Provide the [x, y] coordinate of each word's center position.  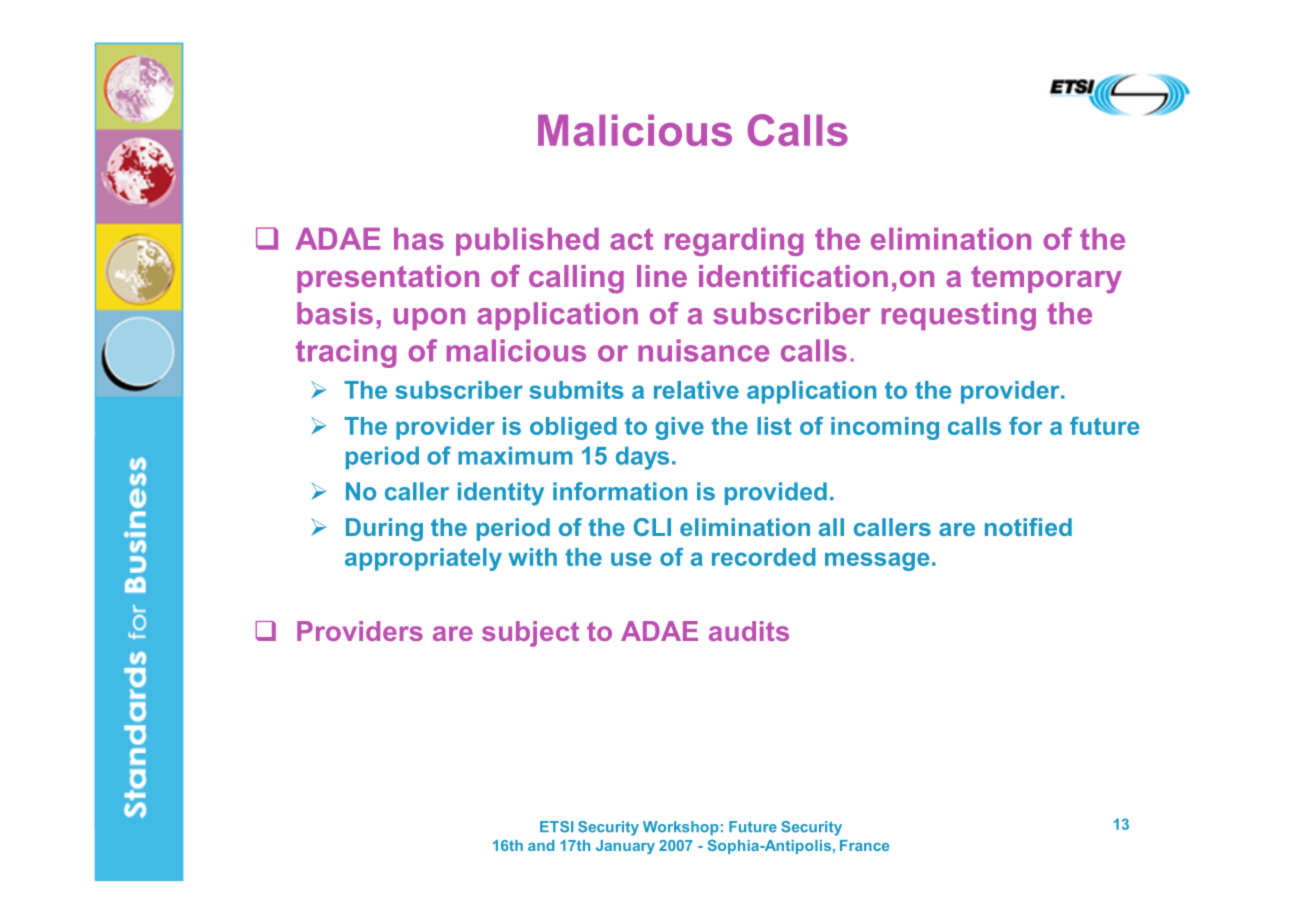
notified [1028, 527]
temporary [1046, 280]
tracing [346, 353]
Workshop [681, 828]
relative [696, 390]
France [864, 845]
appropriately [423, 559]
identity [501, 494]
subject [530, 634]
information [620, 491]
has [419, 239]
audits [749, 631]
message [877, 561]
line [662, 276]
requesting [958, 316]
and [541, 845]
